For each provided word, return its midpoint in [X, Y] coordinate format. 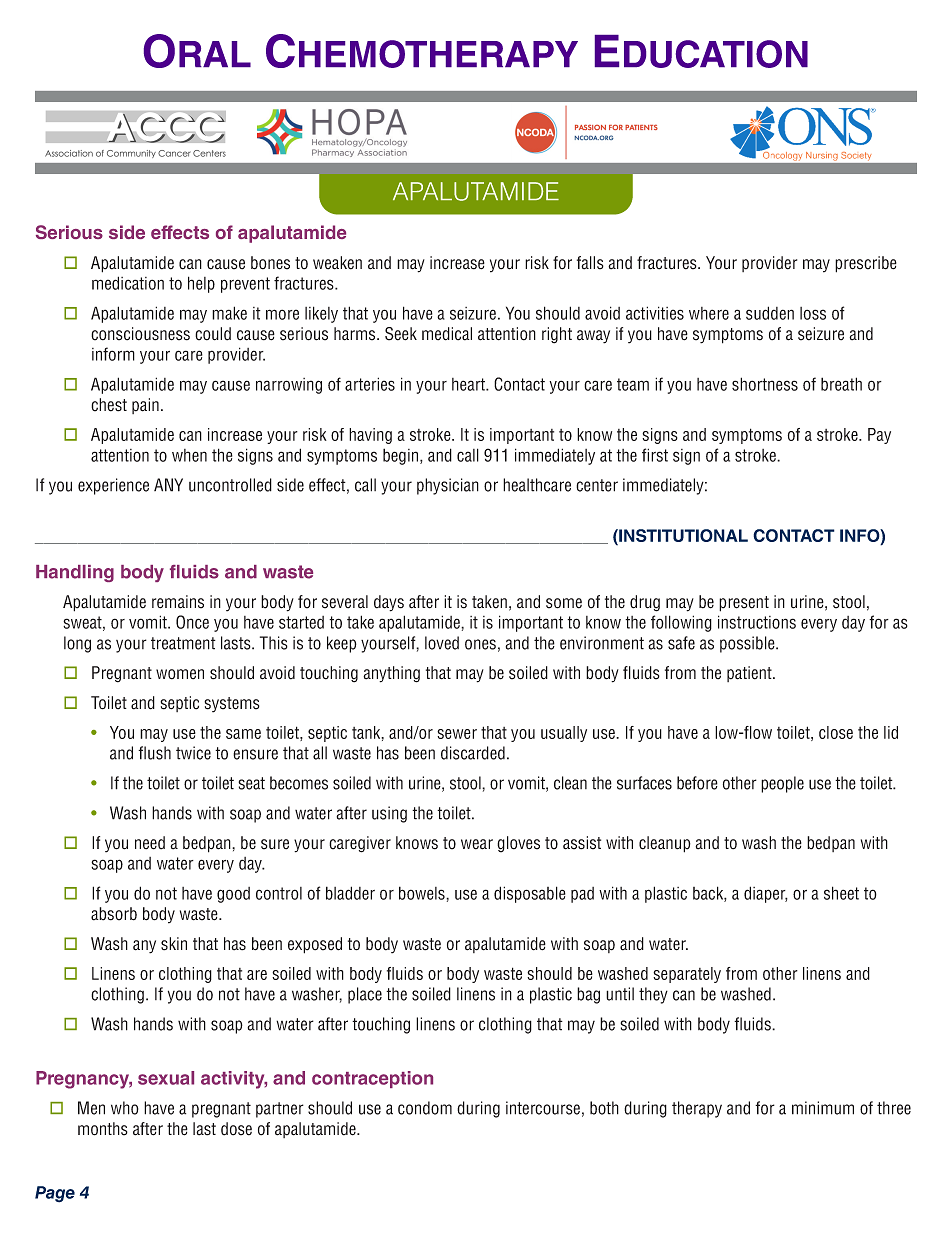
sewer [457, 734]
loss [813, 313]
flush [154, 753]
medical [447, 334]
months [103, 1129]
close [836, 732]
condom [425, 1108]
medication [128, 283]
